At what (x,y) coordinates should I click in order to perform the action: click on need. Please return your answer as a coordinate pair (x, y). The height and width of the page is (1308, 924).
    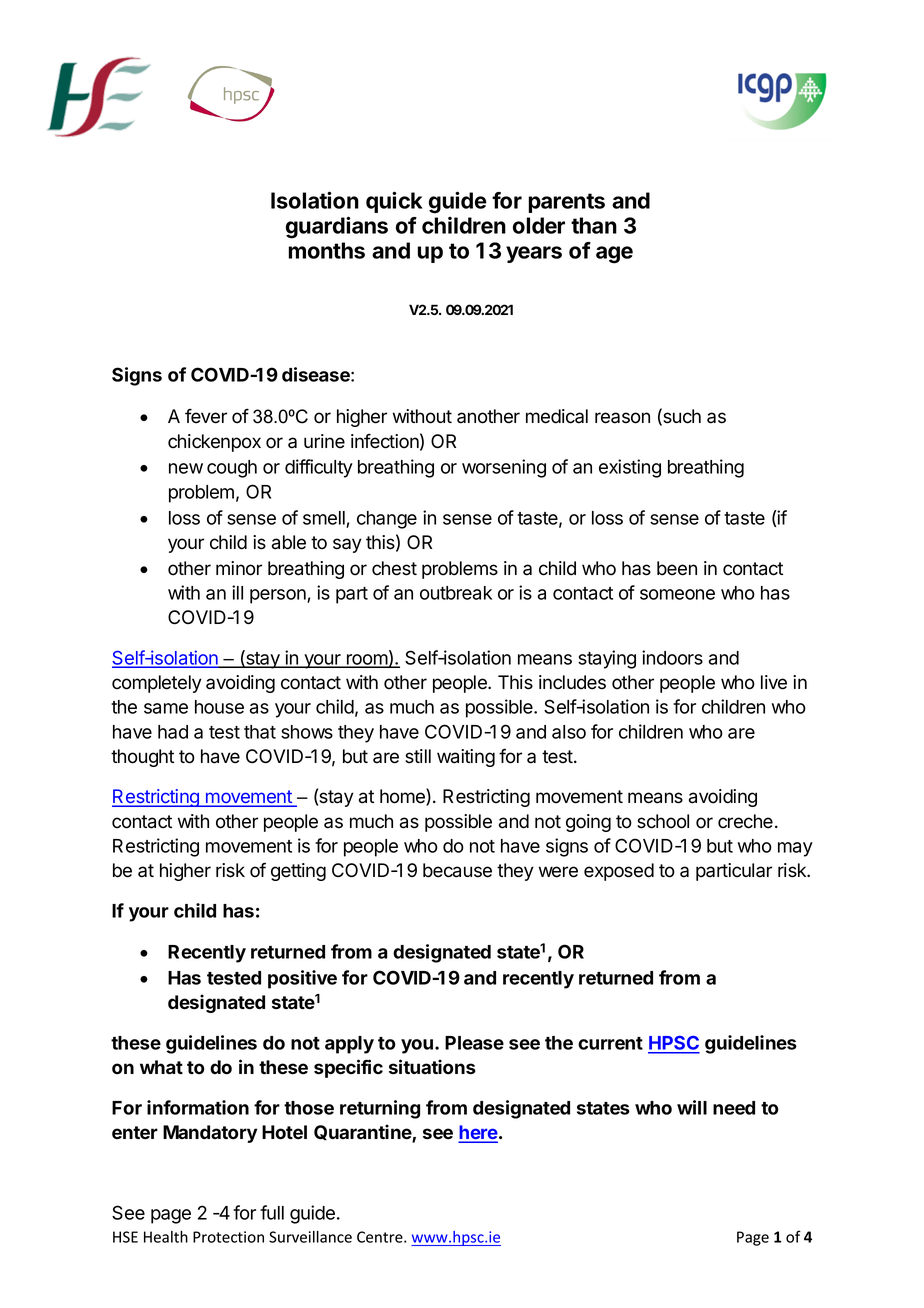
    Looking at the image, I should click on (734, 1108).
